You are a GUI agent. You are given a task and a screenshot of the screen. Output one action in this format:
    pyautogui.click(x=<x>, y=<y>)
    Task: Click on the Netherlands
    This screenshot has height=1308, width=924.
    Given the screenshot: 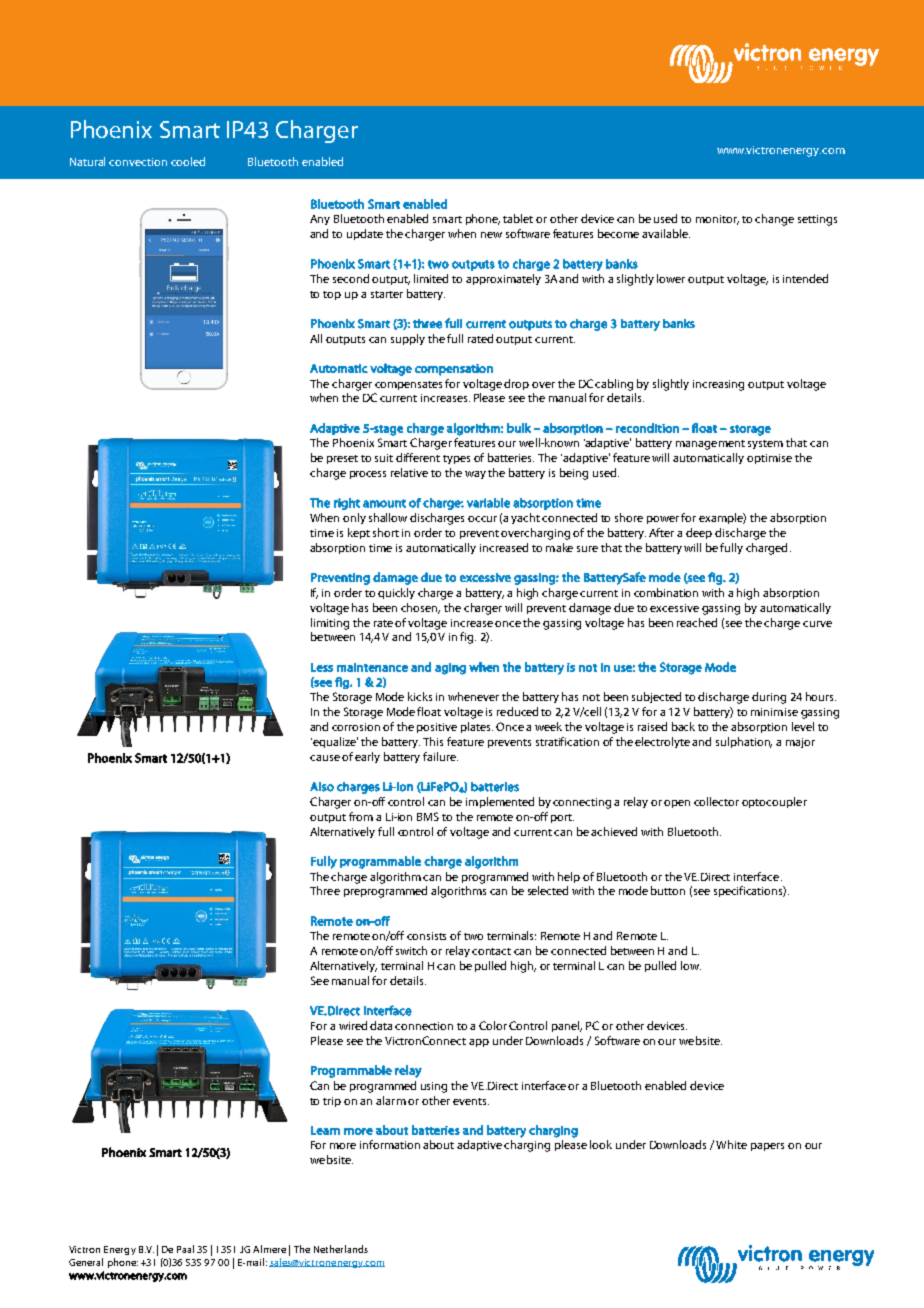 What is the action you would take?
    pyautogui.click(x=341, y=1249)
